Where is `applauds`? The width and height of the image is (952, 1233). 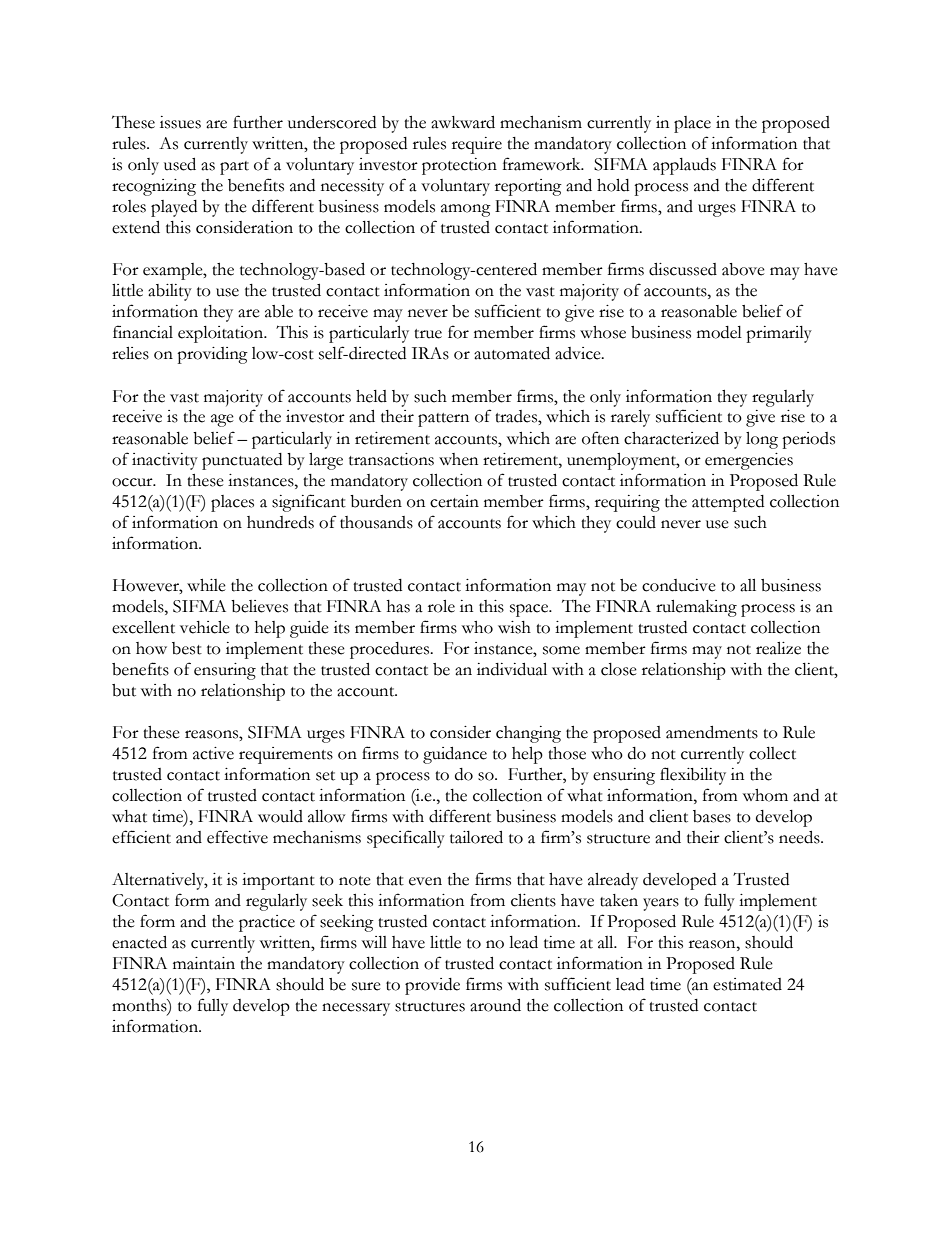 applauds is located at coordinates (684, 166).
